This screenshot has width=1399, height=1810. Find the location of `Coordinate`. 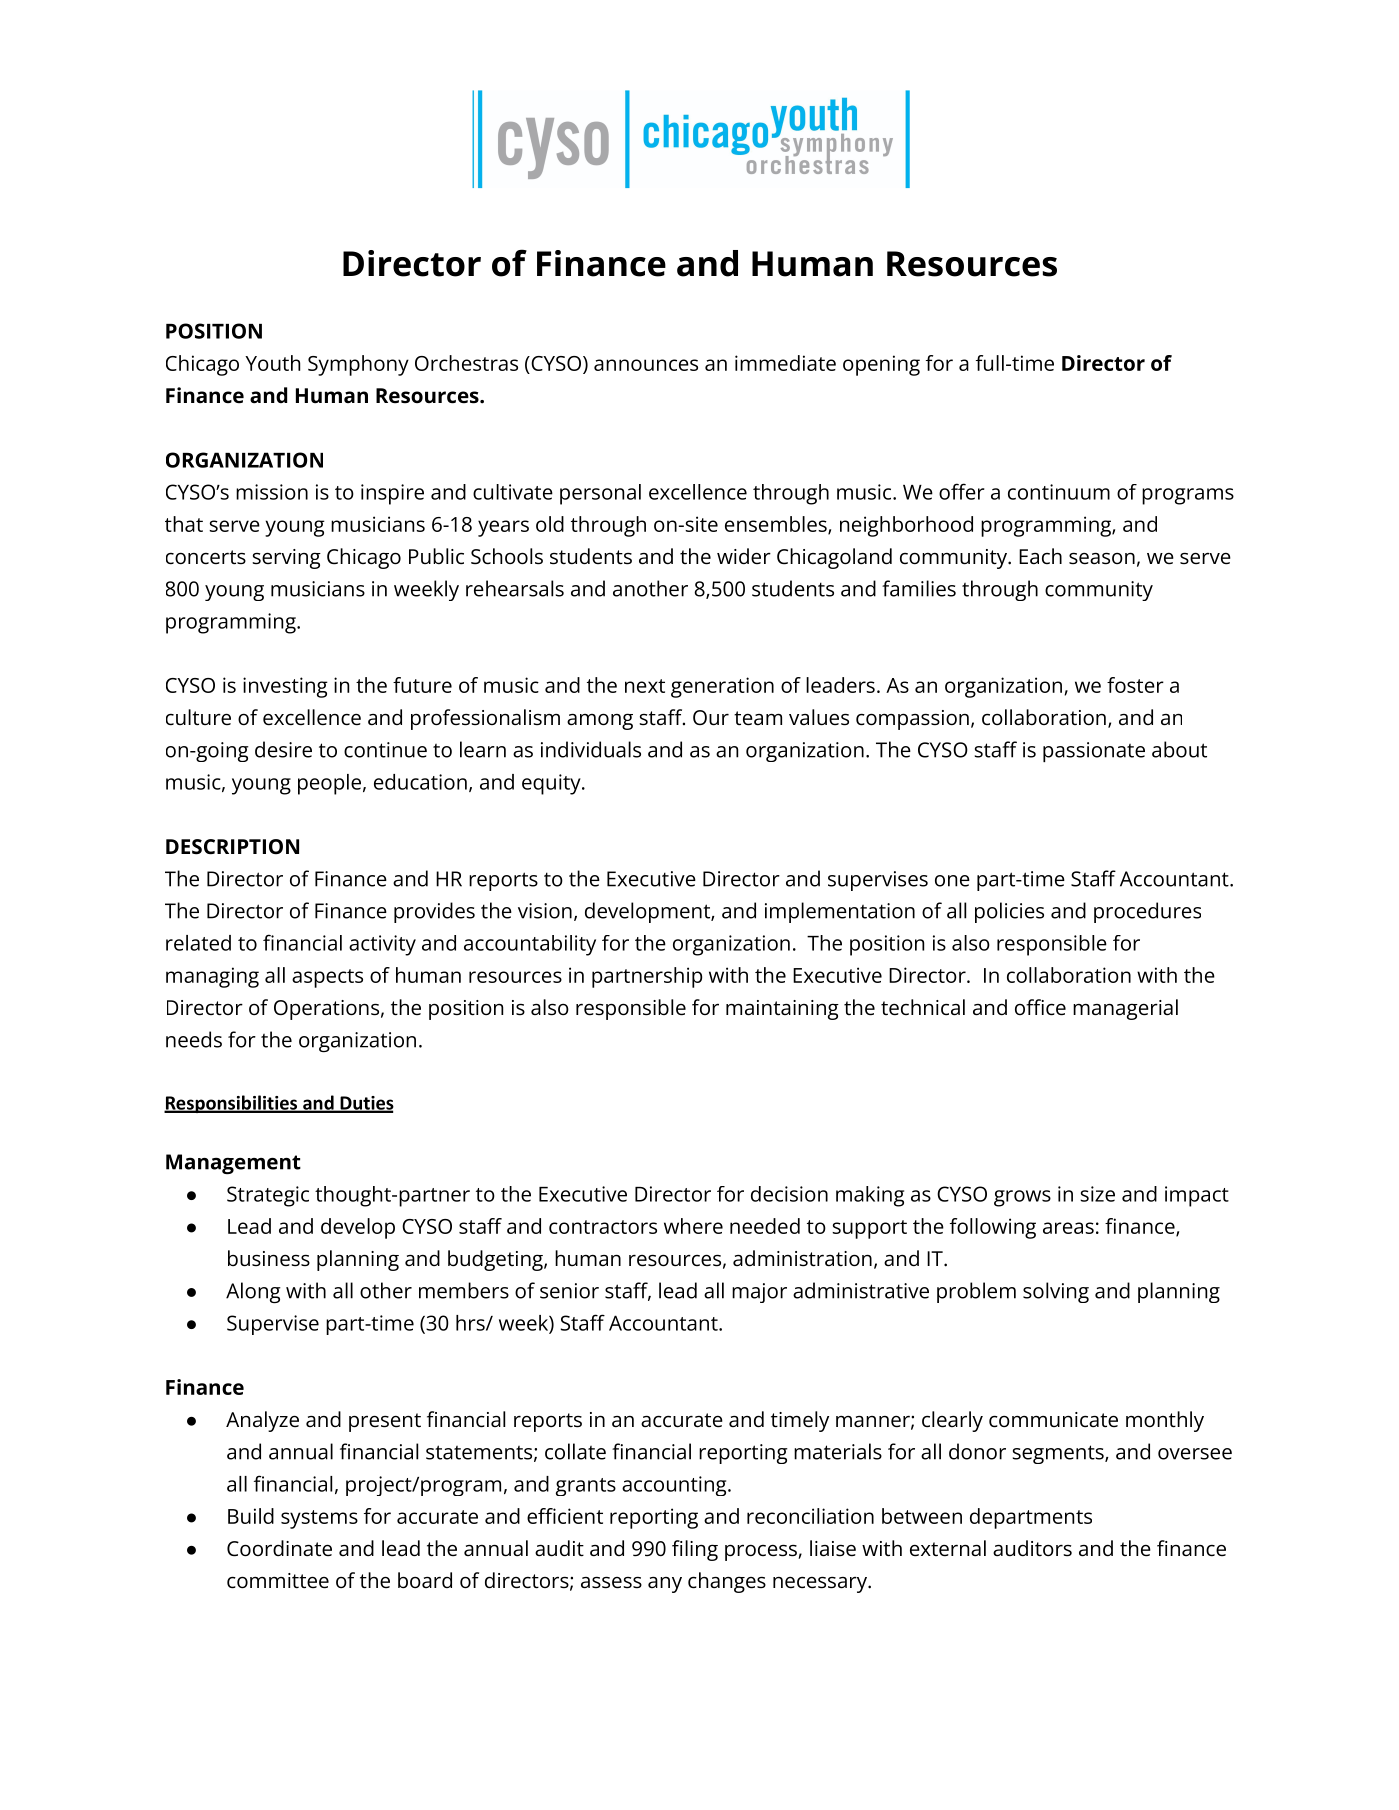

Coordinate is located at coordinates (279, 1548).
